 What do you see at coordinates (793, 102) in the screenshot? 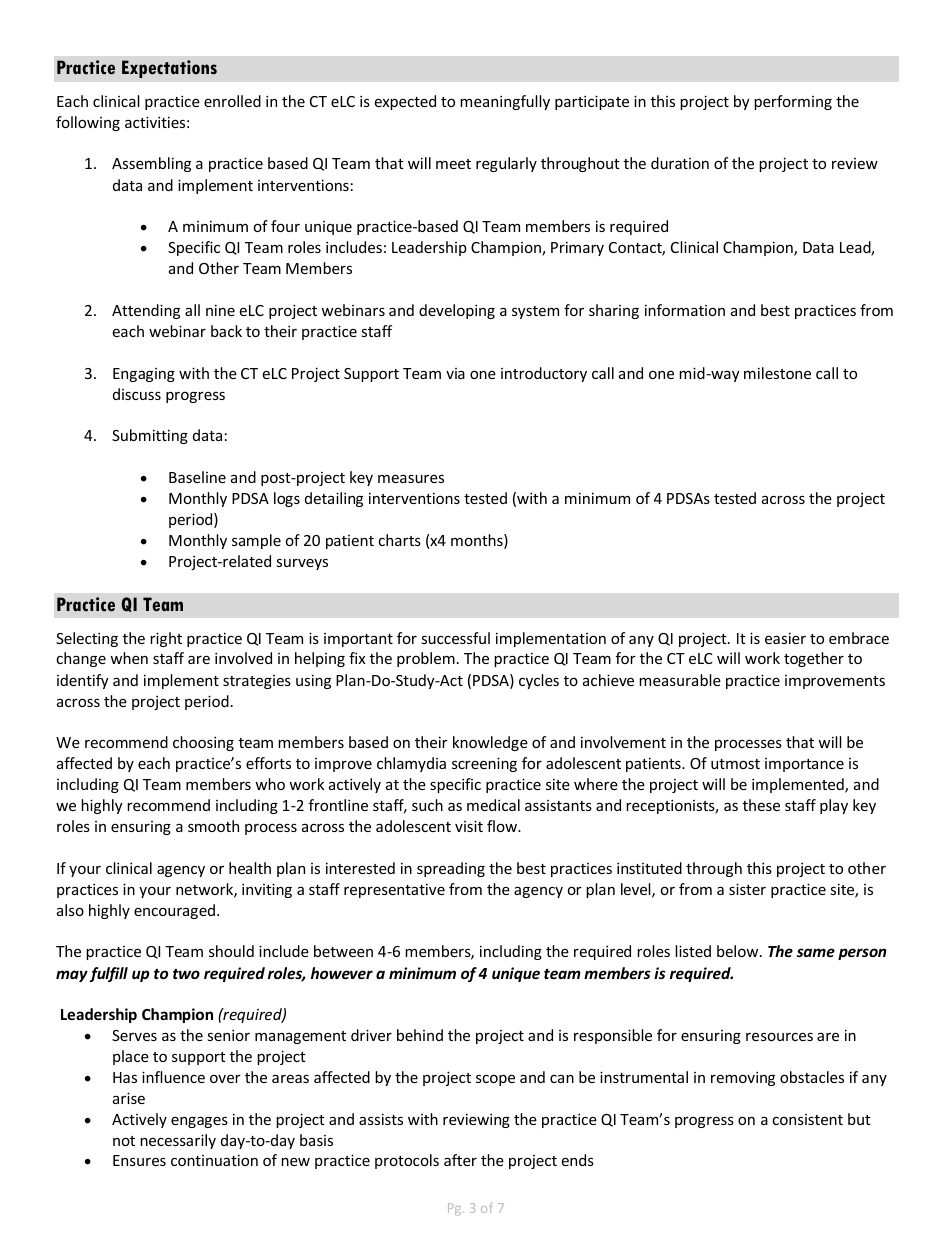
I see `performing` at bounding box center [793, 102].
